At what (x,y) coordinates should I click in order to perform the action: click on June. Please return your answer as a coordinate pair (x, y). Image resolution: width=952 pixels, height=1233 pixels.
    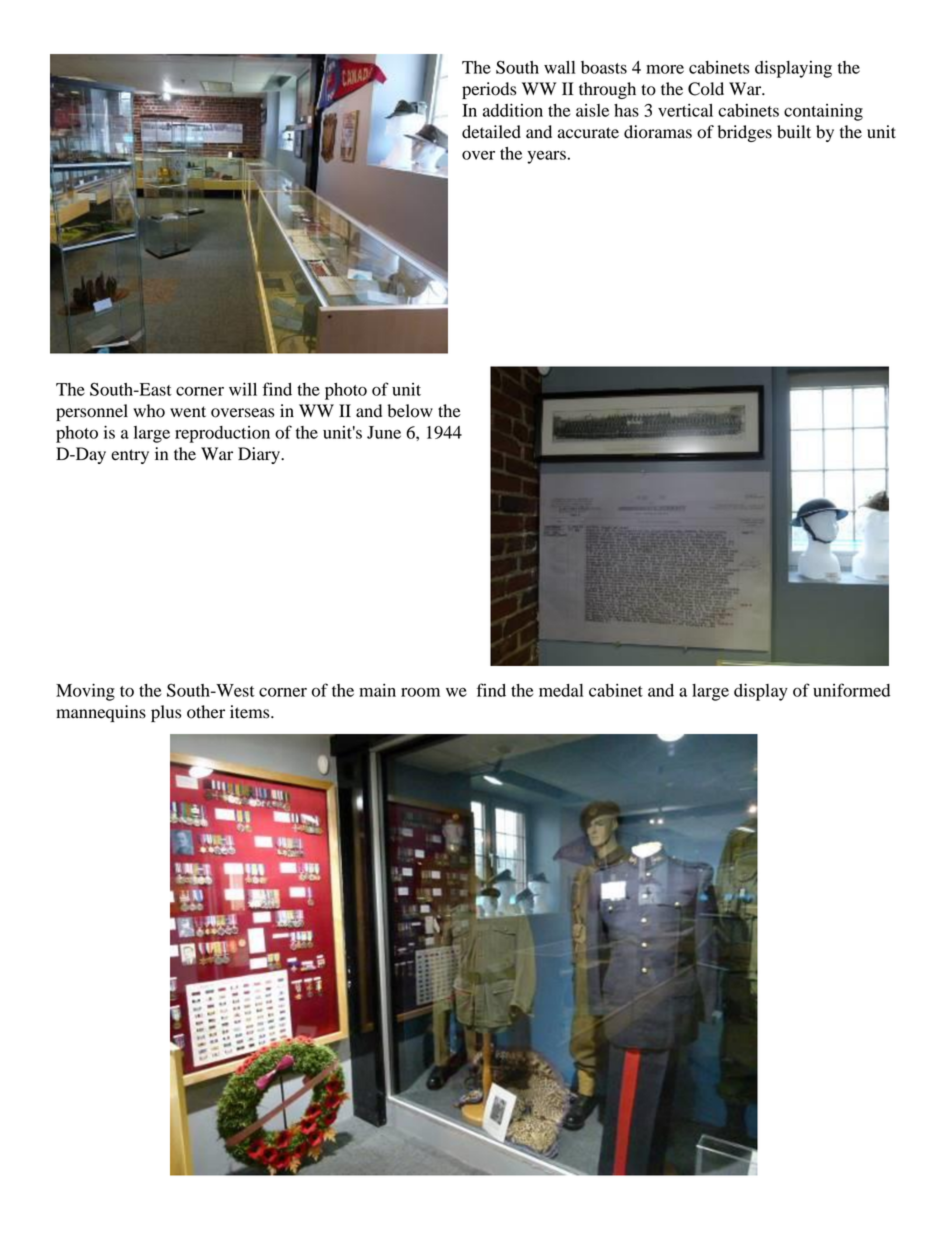
    Looking at the image, I should click on (384, 432).
